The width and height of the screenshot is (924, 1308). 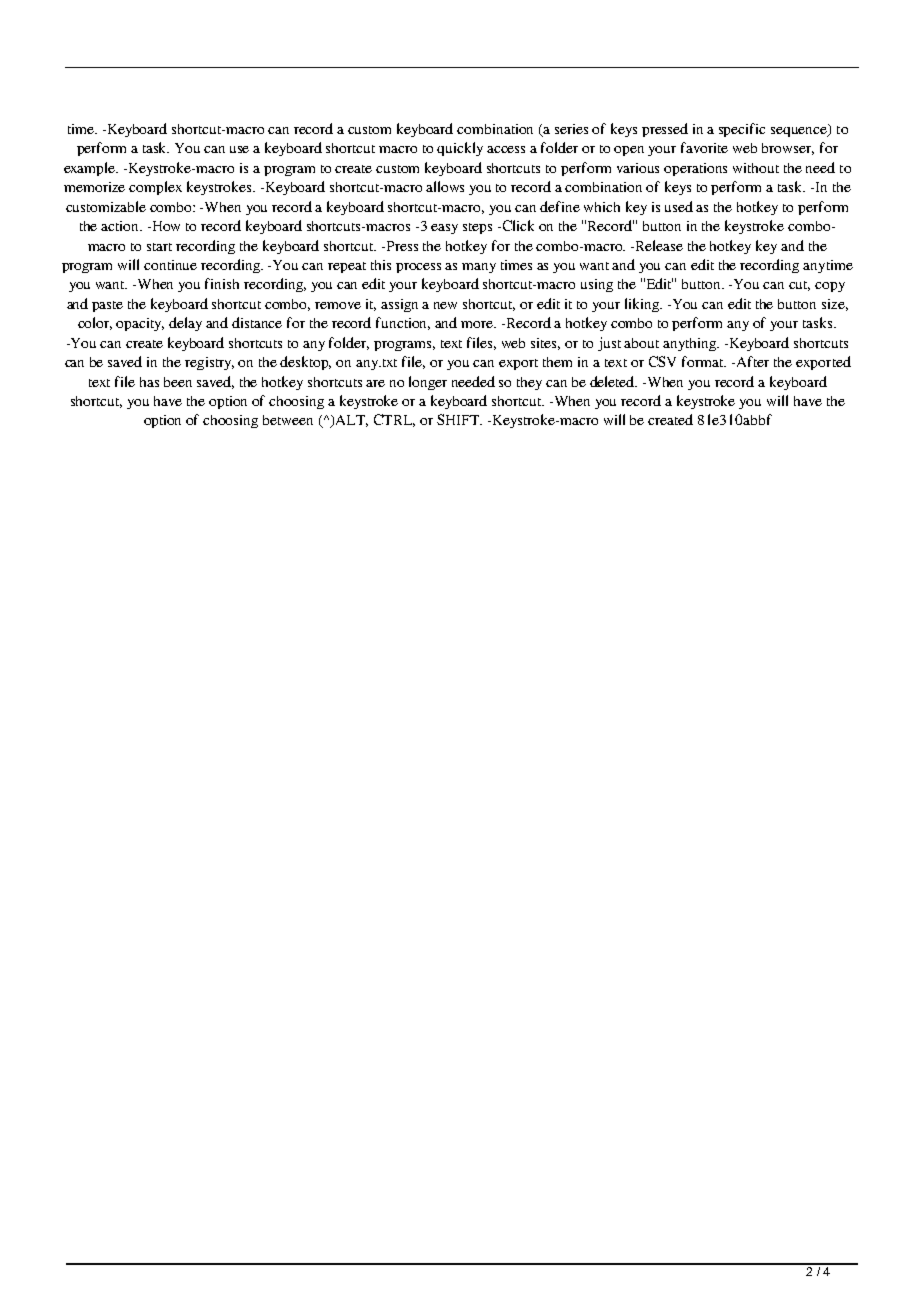 What do you see at coordinates (444, 229) in the screenshot?
I see `easy` at bounding box center [444, 229].
